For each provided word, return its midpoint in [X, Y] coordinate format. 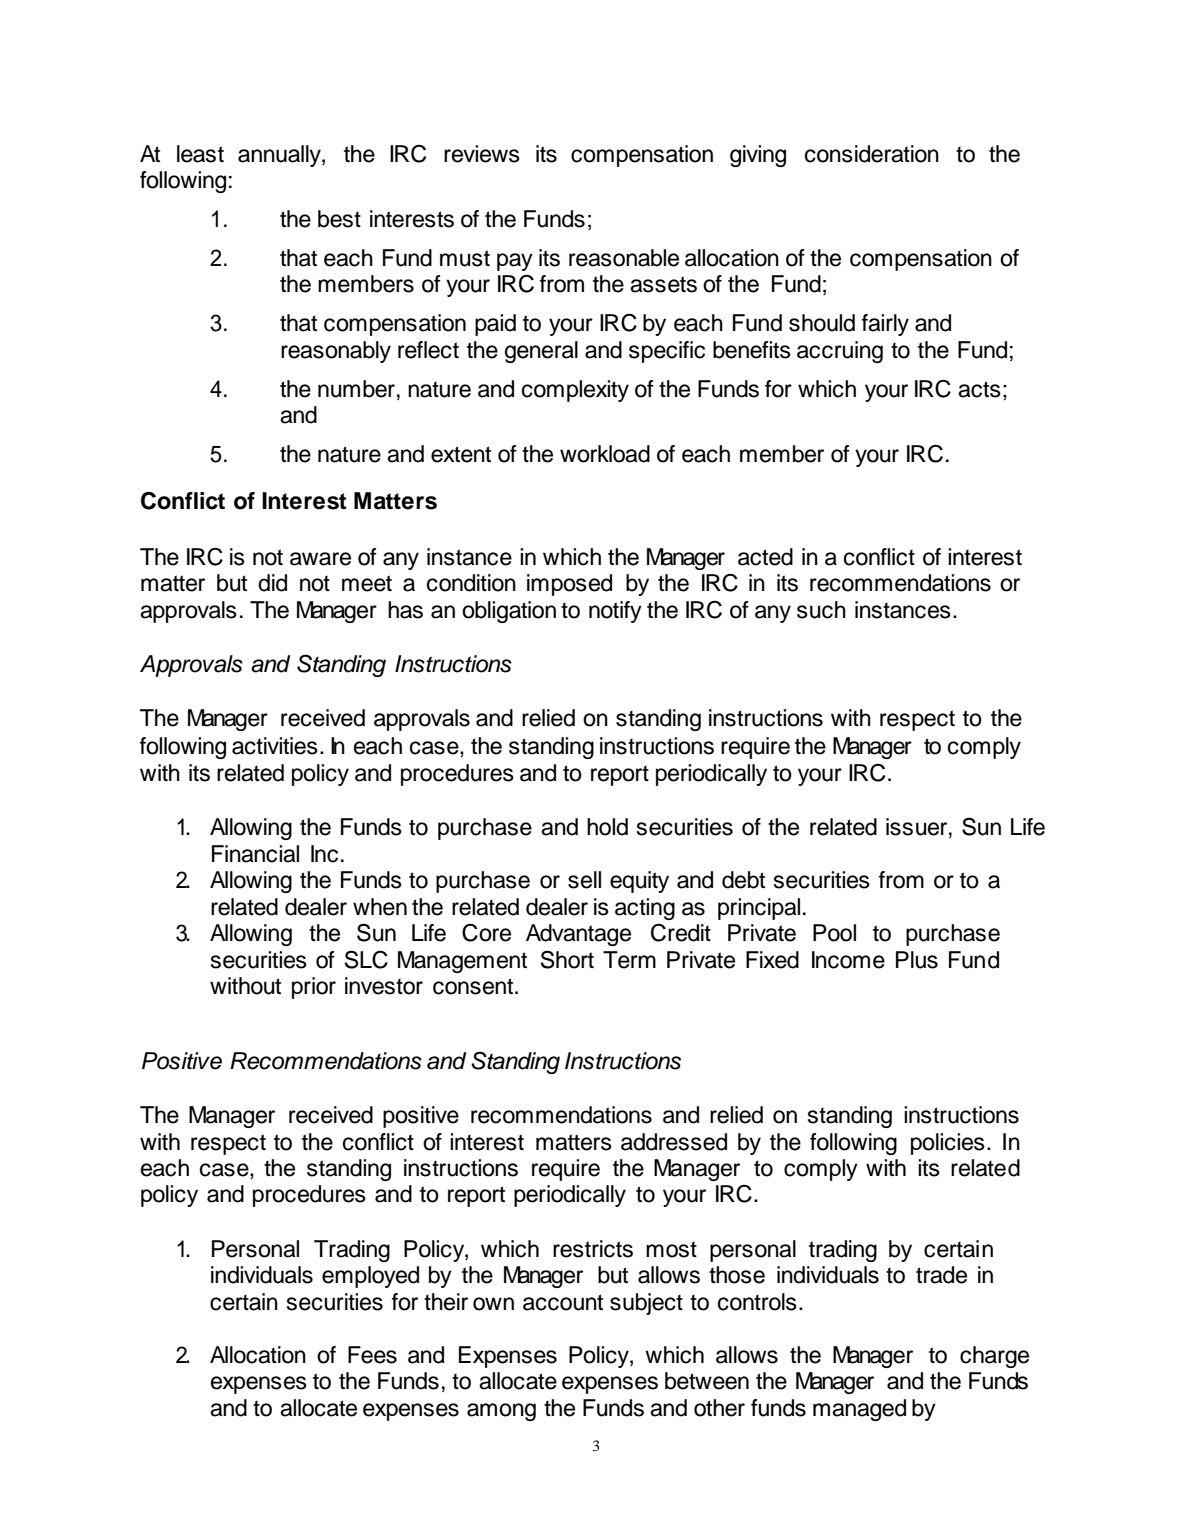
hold [607, 827]
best [339, 219]
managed [859, 1410]
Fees [372, 1355]
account [563, 1302]
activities [275, 746]
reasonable [624, 258]
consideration [872, 154]
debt [743, 880]
